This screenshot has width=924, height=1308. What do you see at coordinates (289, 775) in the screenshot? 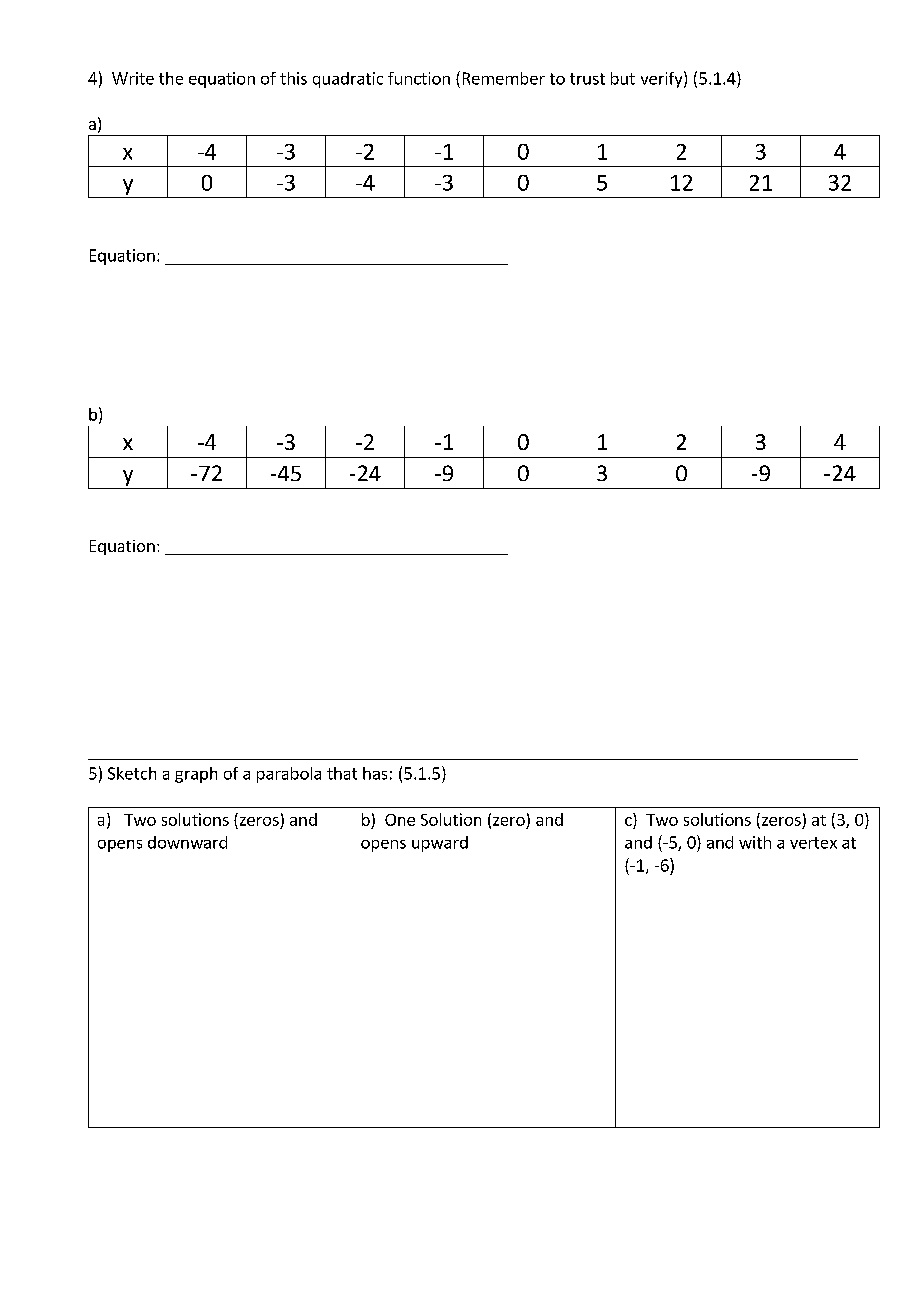
I see `parabola` at bounding box center [289, 775].
